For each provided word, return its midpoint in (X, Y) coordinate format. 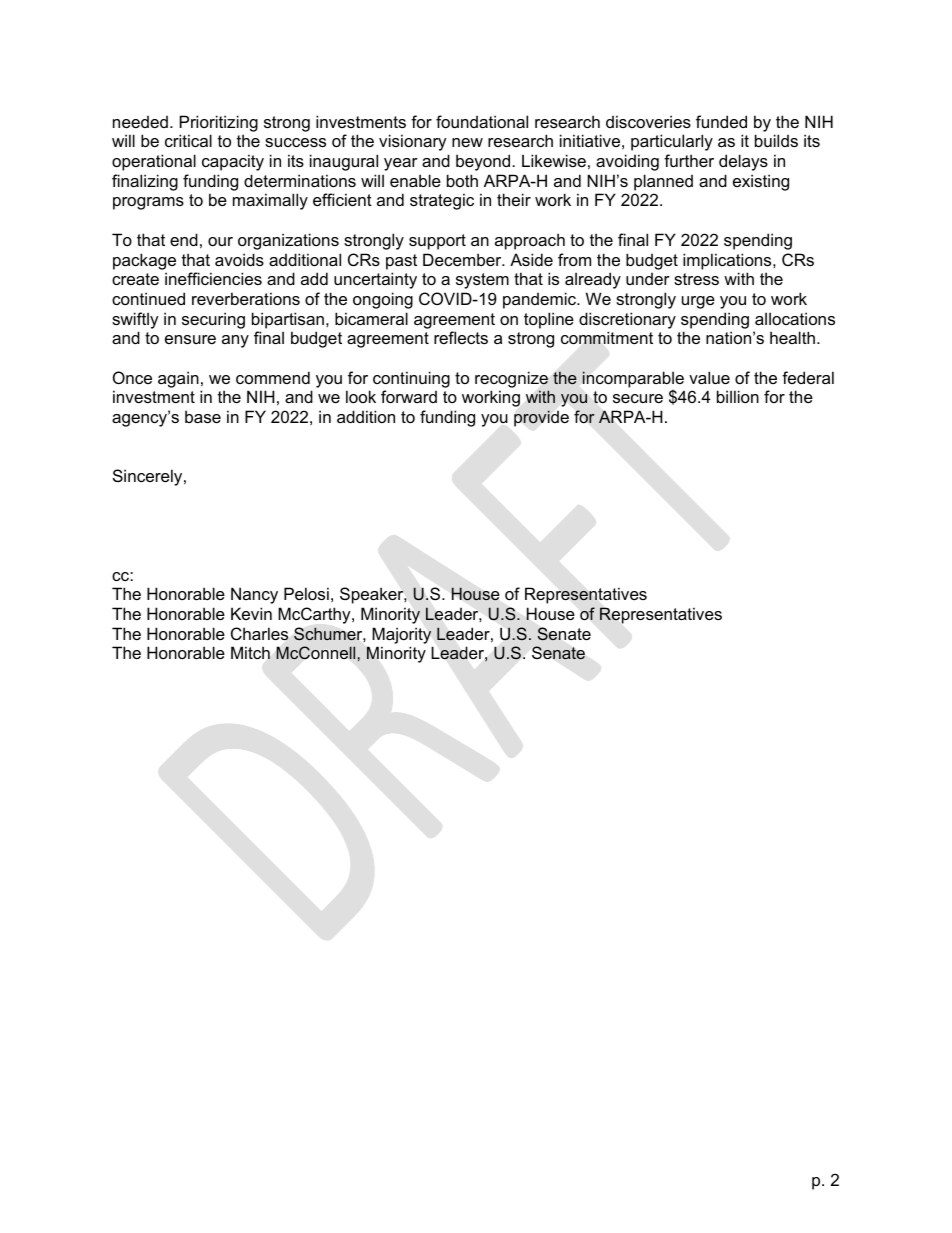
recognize (511, 379)
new (467, 142)
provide (541, 418)
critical (188, 140)
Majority (401, 635)
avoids (239, 259)
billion (738, 396)
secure (638, 398)
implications (728, 261)
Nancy (254, 595)
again (178, 379)
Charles (259, 633)
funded (721, 121)
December (463, 259)
